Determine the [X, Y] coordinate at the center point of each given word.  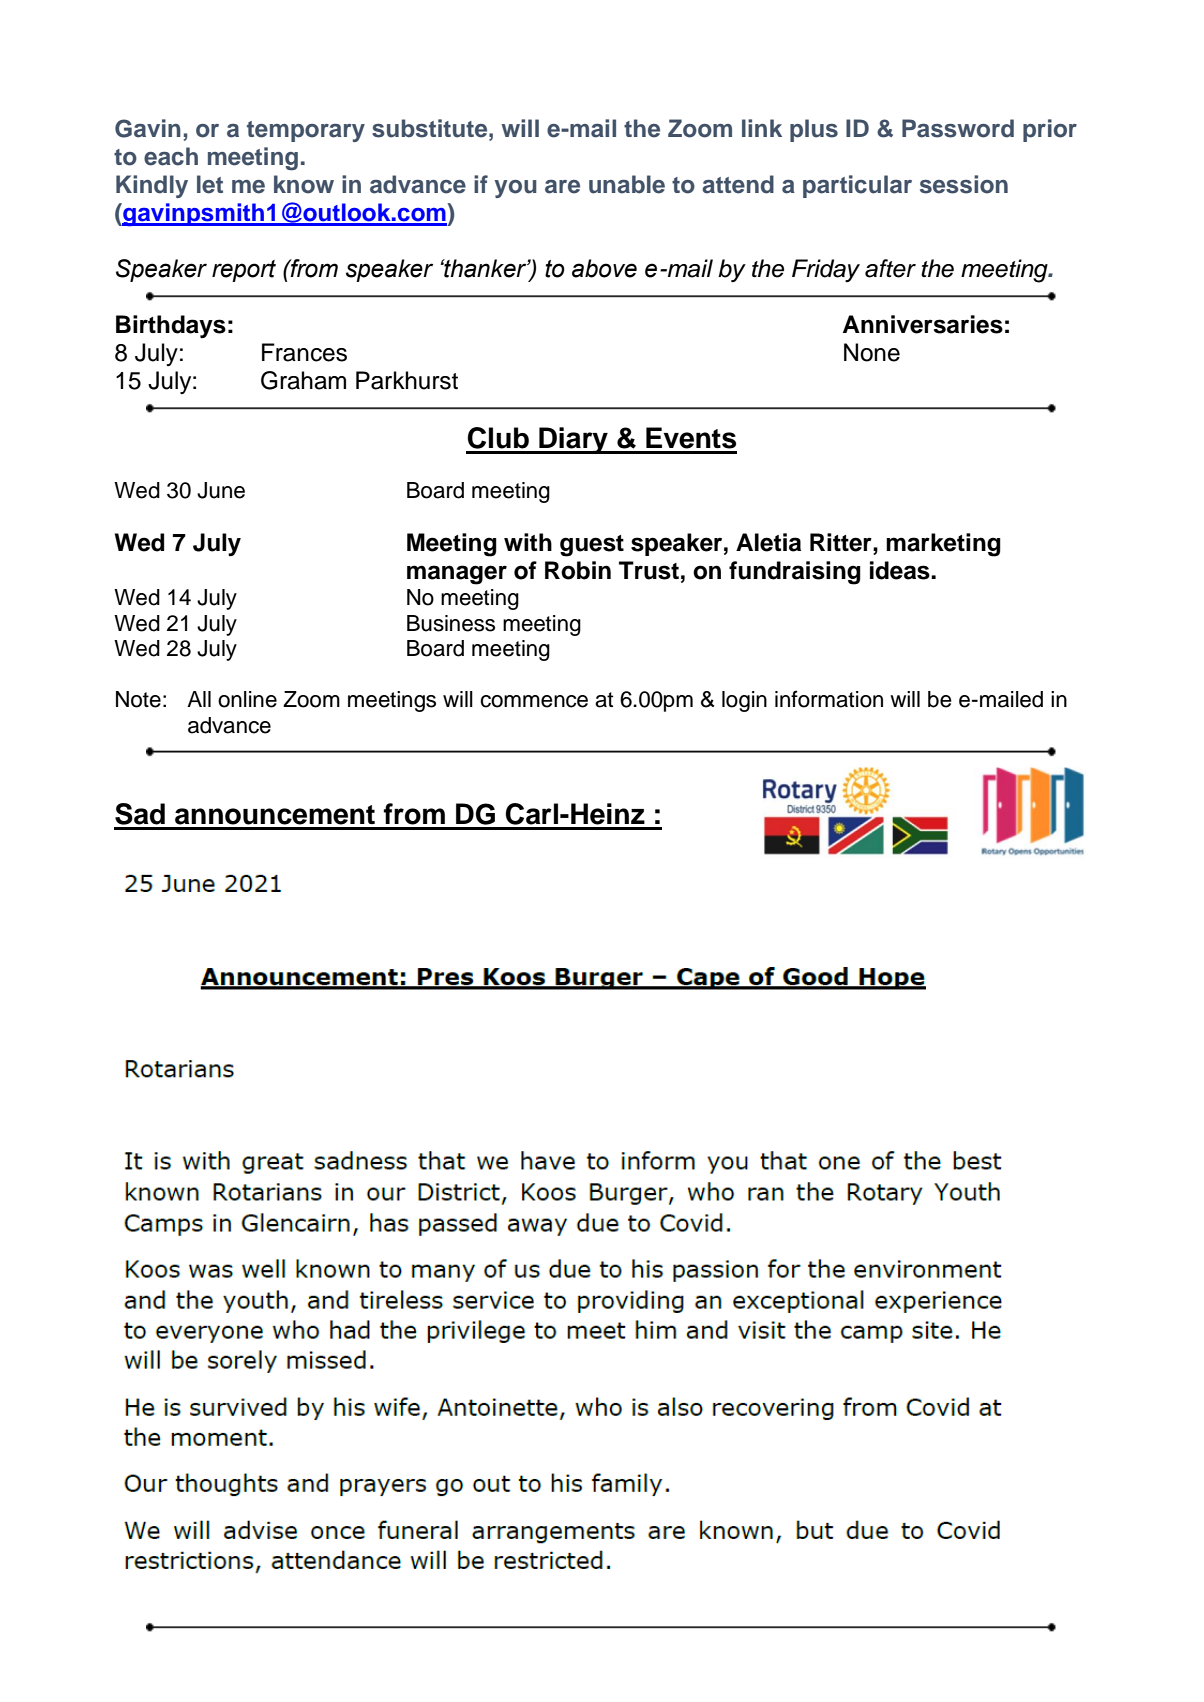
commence [534, 701]
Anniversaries [923, 324]
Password [958, 128]
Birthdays [171, 327]
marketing [943, 545]
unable [627, 184]
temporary [306, 131]
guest [592, 546]
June [221, 490]
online [247, 699]
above [604, 268]
